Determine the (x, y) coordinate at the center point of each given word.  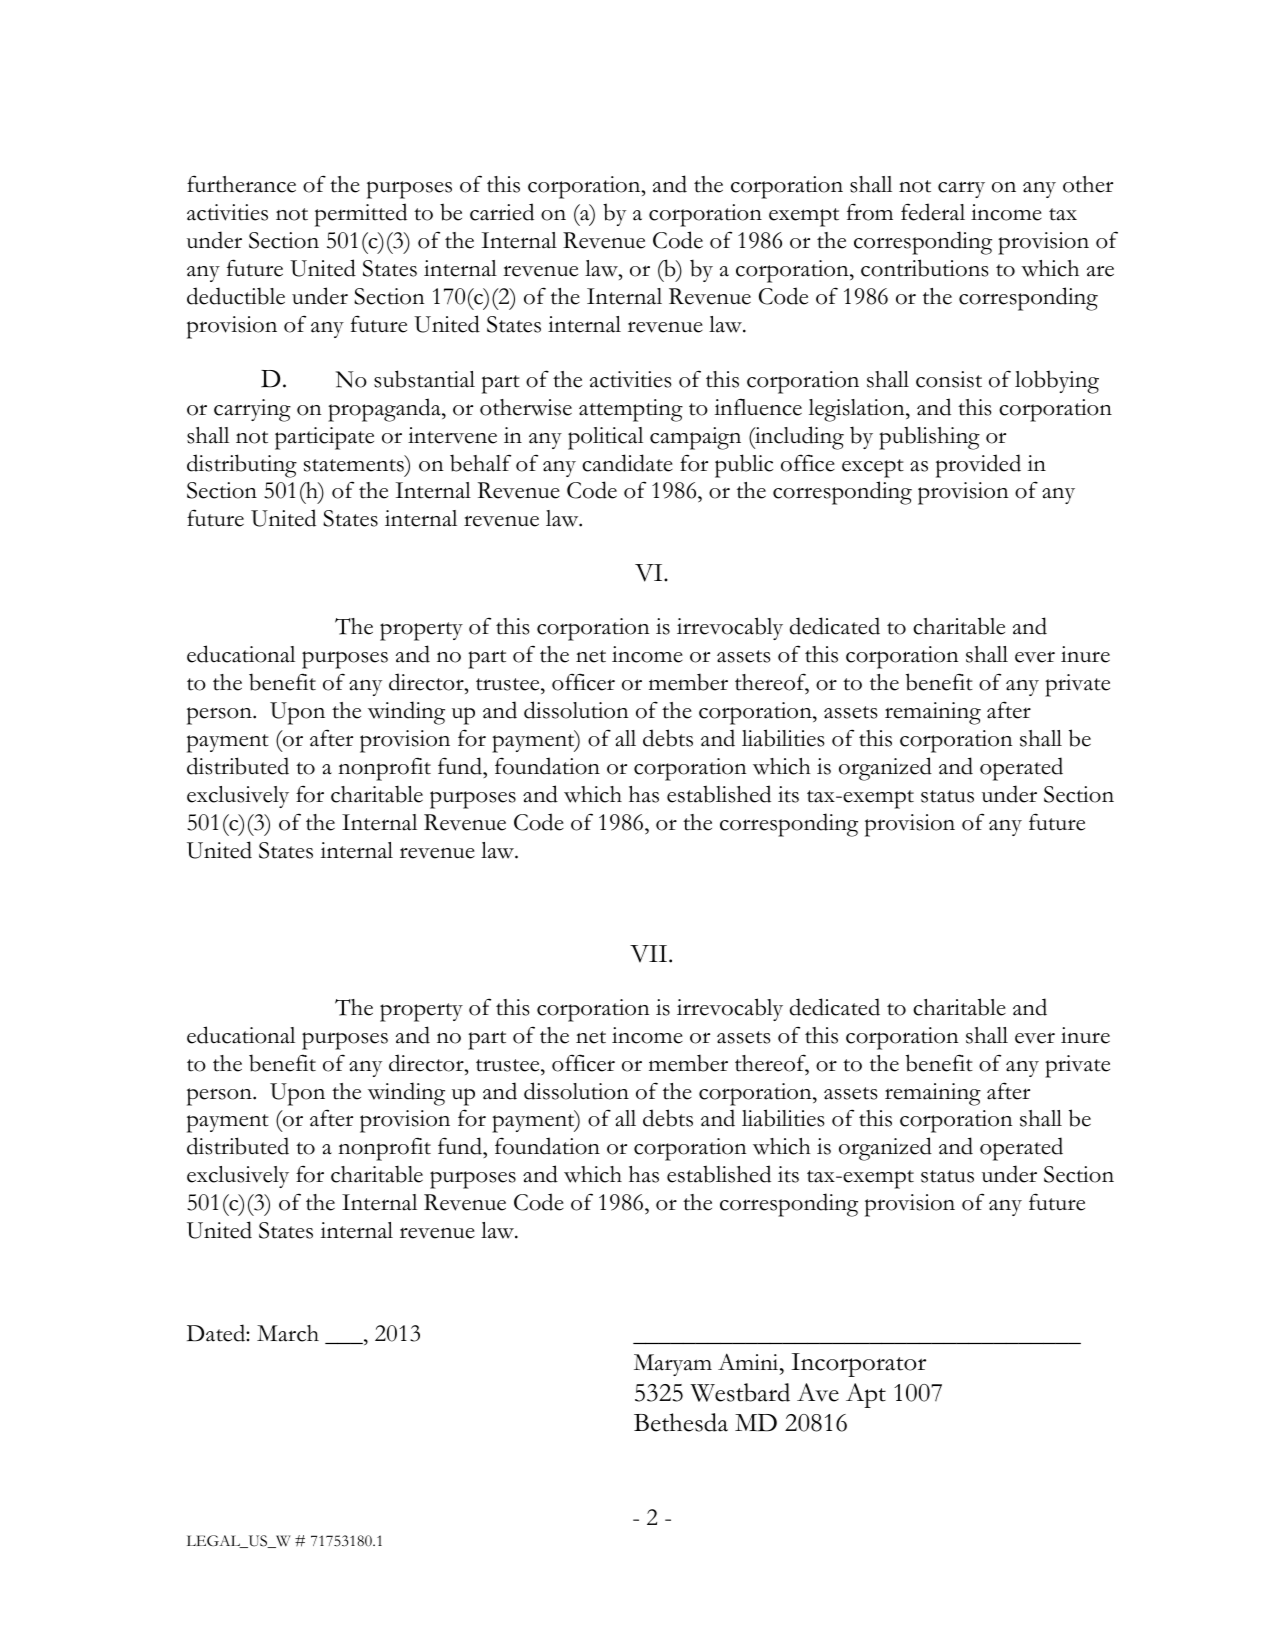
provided (978, 466)
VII (650, 954)
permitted (361, 215)
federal (933, 212)
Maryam (673, 1365)
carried (502, 212)
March (288, 1333)
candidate (627, 463)
